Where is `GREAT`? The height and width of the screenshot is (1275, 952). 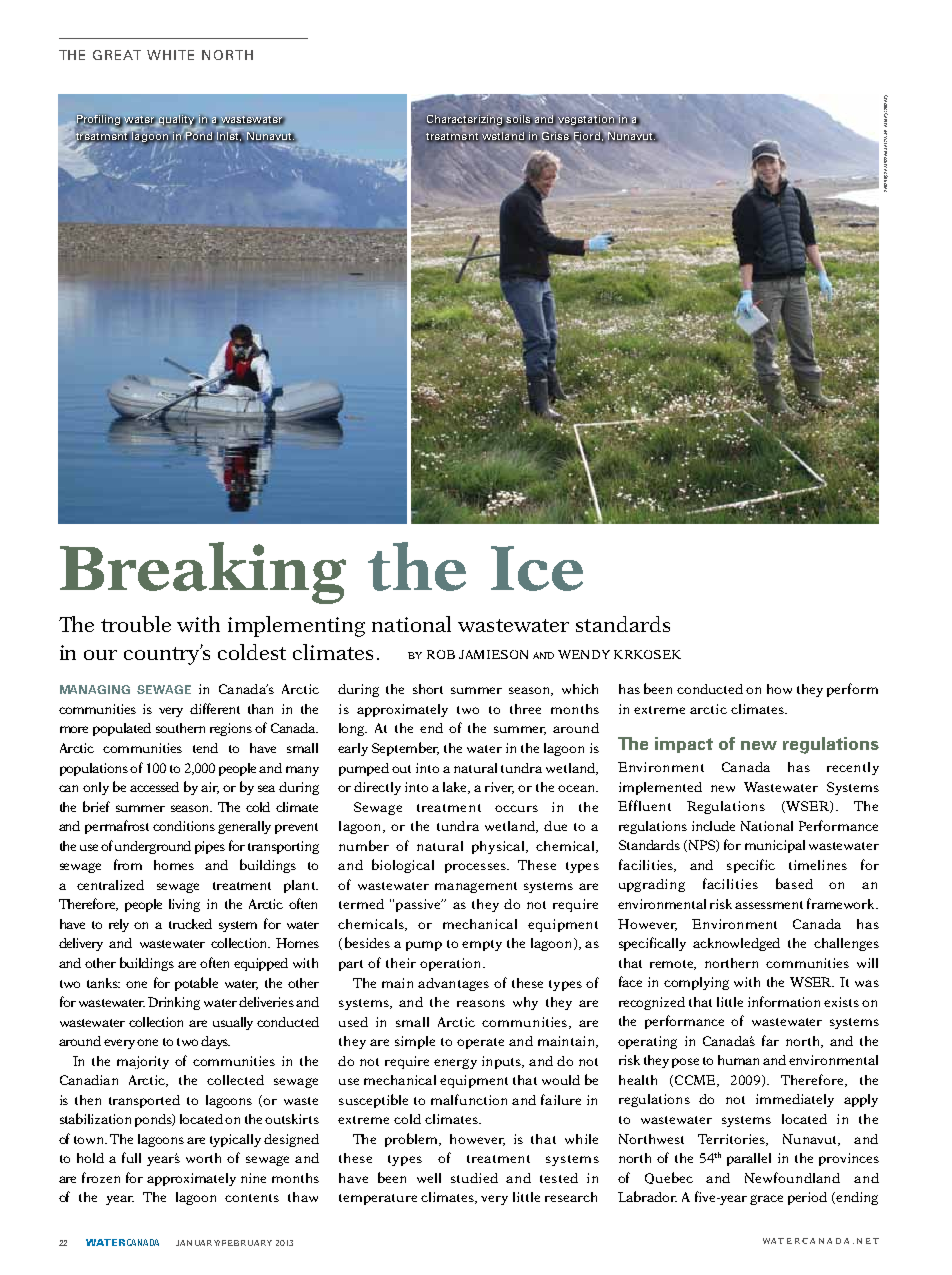 GREAT is located at coordinates (117, 55).
